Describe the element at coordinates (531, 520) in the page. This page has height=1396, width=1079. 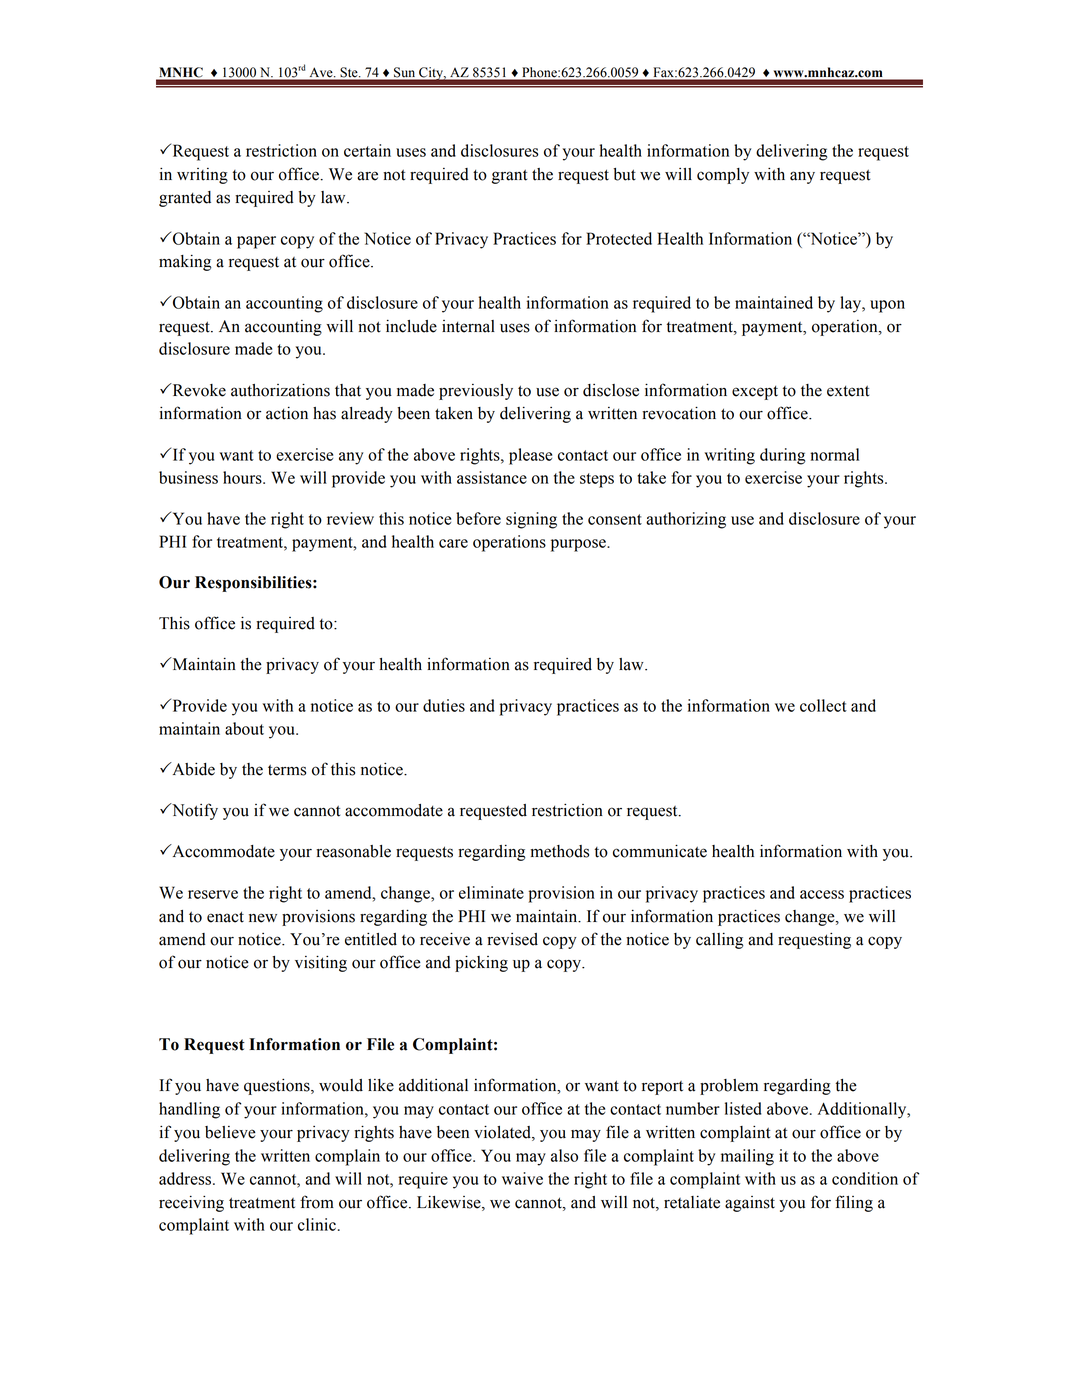
I see `signing` at that location.
